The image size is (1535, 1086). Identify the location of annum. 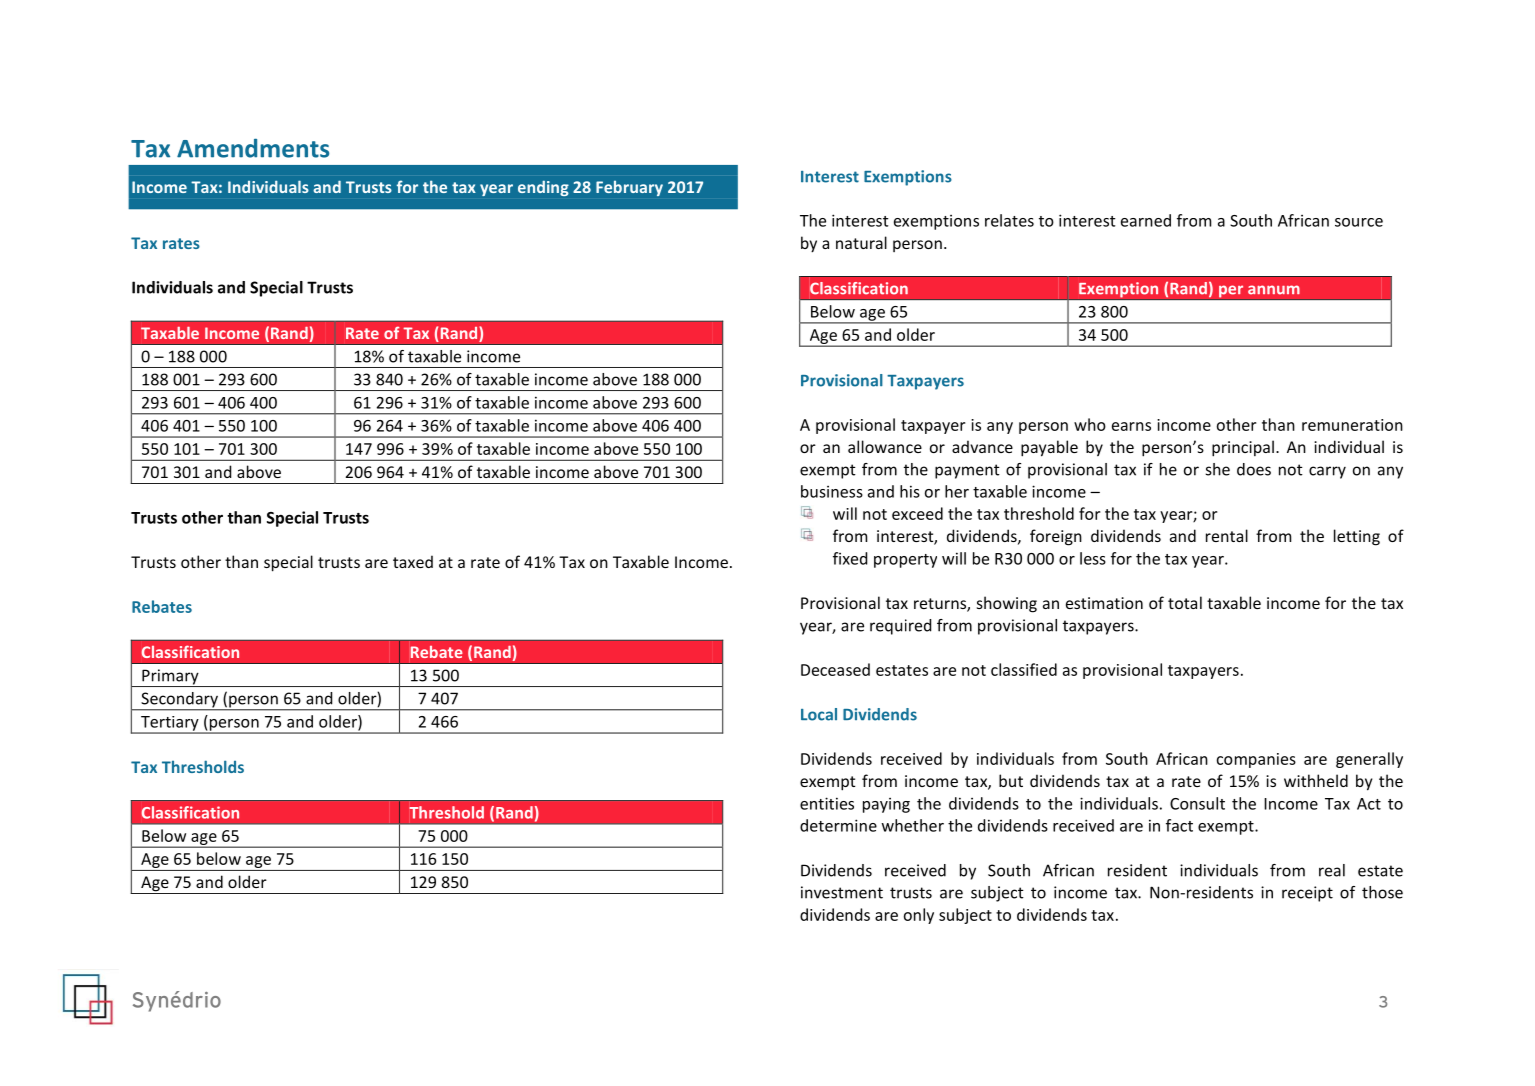
(1274, 290).
